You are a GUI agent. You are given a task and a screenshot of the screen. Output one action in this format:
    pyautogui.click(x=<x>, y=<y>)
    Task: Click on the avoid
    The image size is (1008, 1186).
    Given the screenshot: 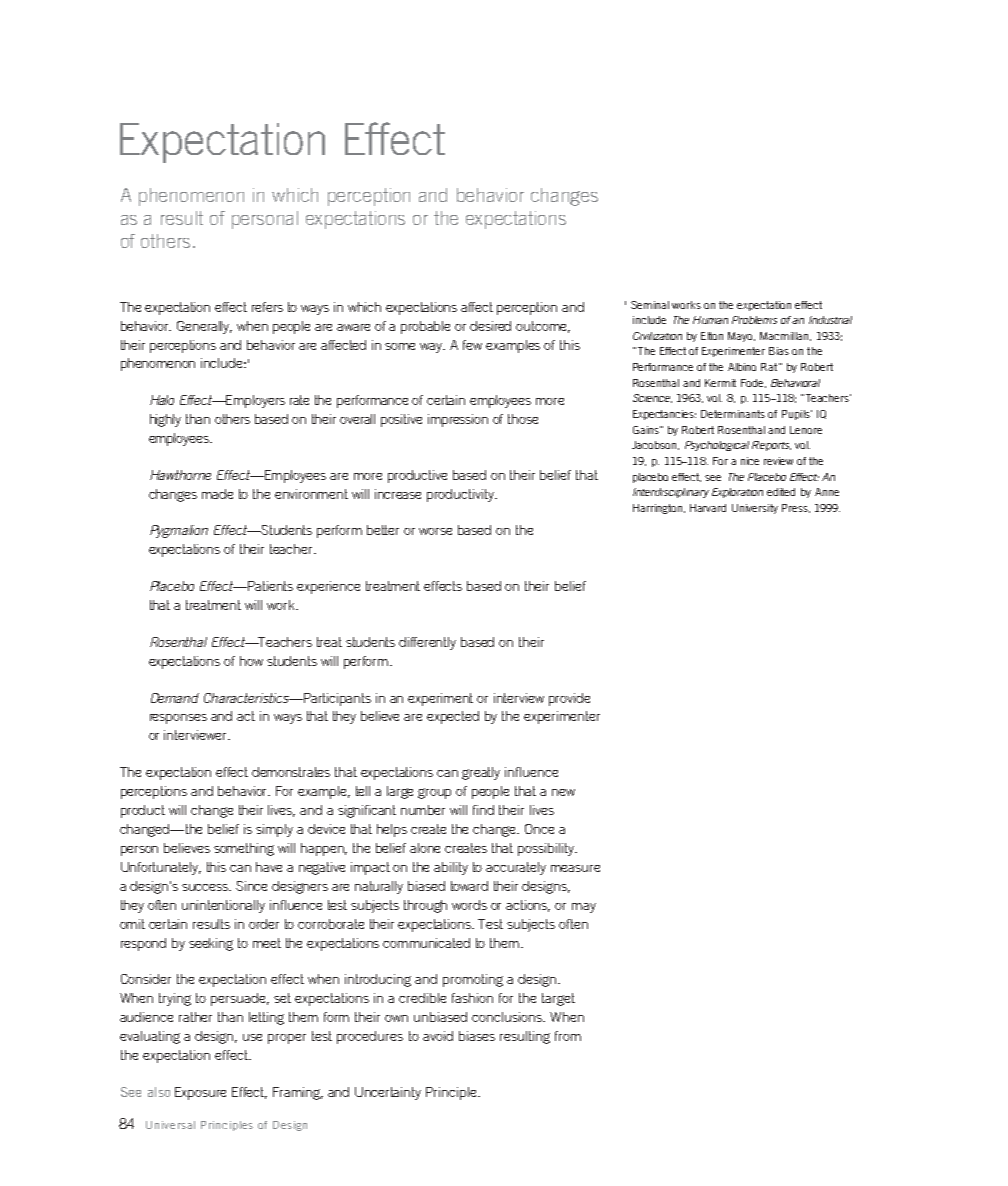 What is the action you would take?
    pyautogui.click(x=438, y=1036)
